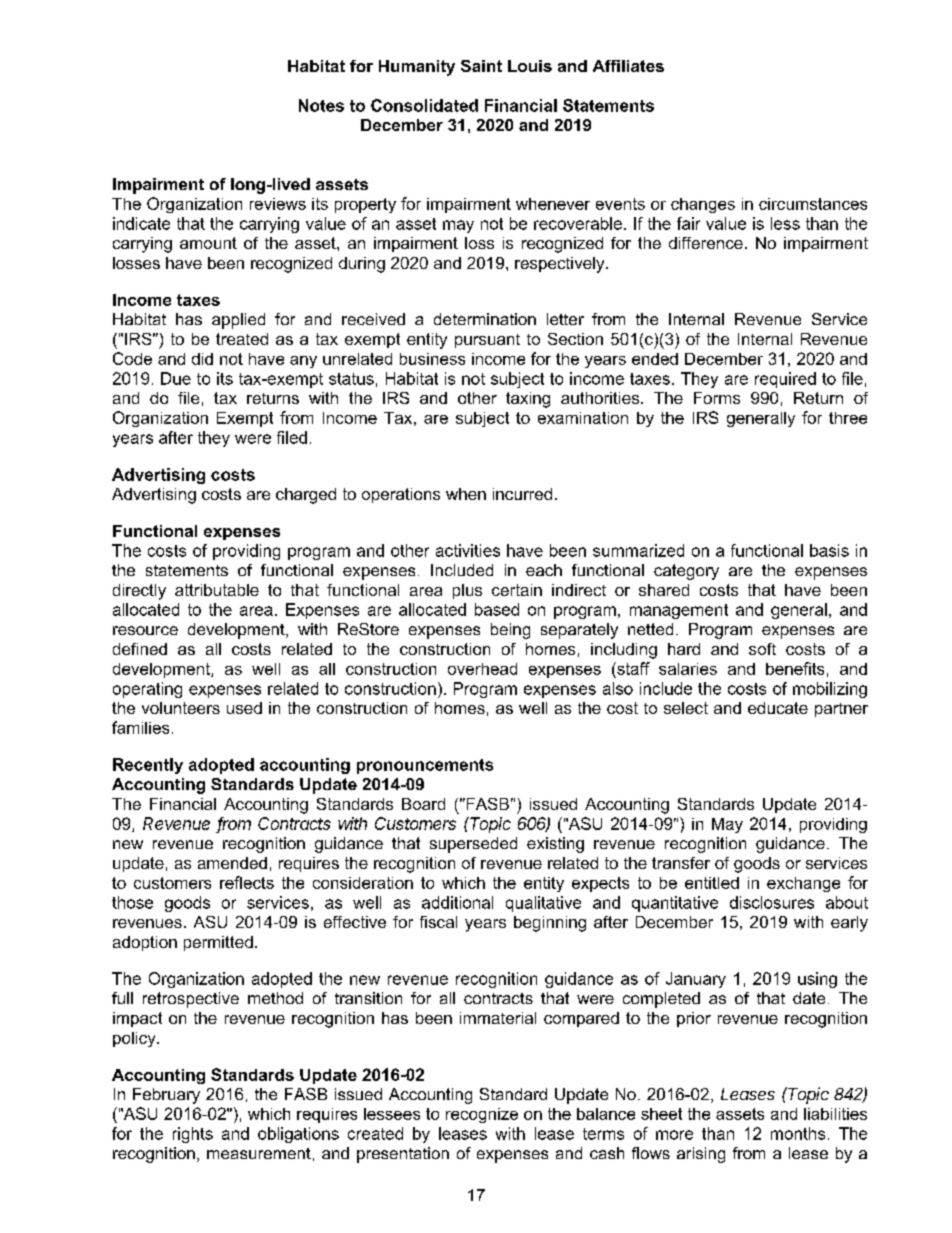 The image size is (952, 1233). Describe the element at coordinates (798, 1133) in the screenshot. I see `months` at that location.
